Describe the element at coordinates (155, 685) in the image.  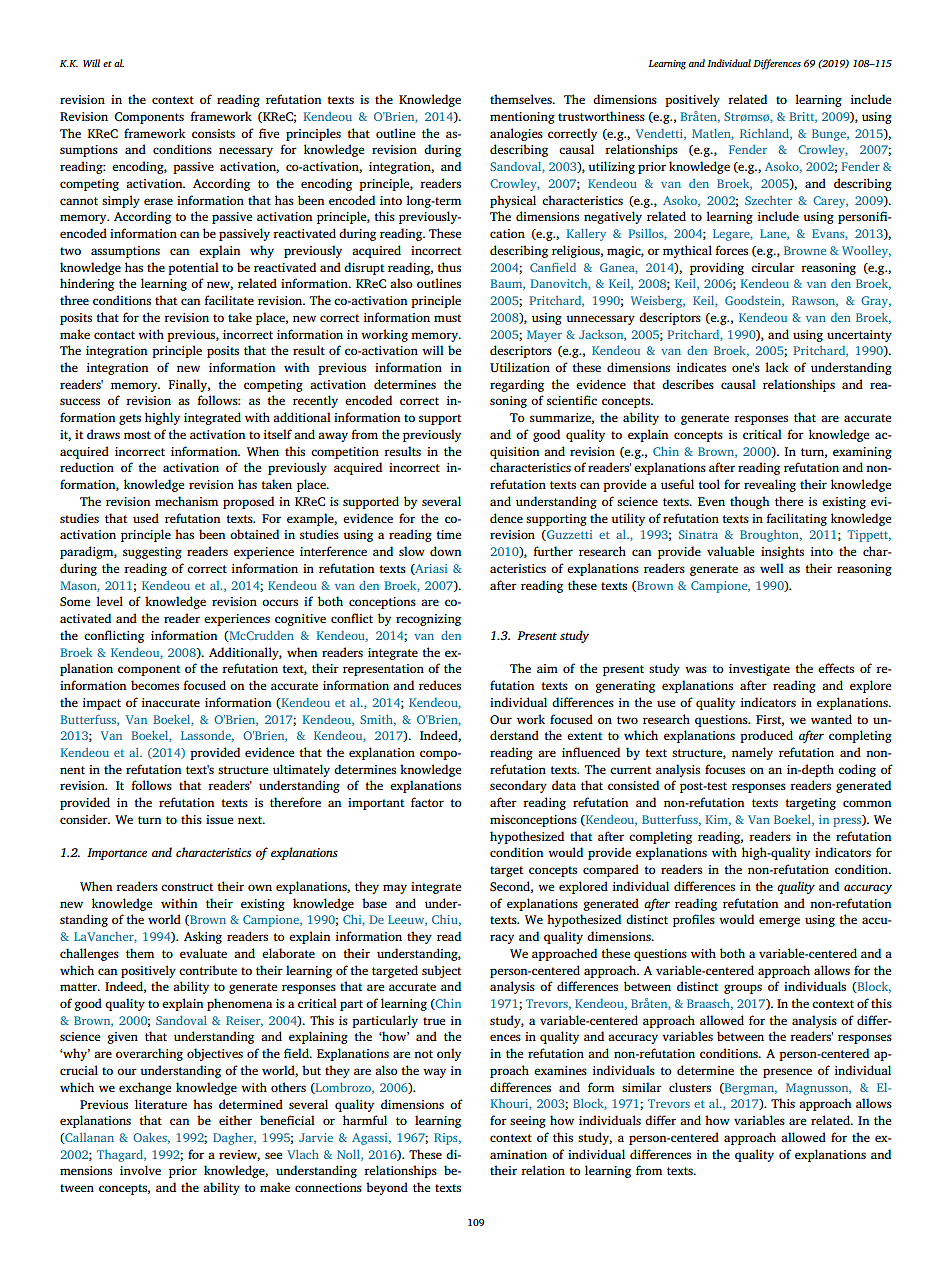
I see `becomes` at that location.
